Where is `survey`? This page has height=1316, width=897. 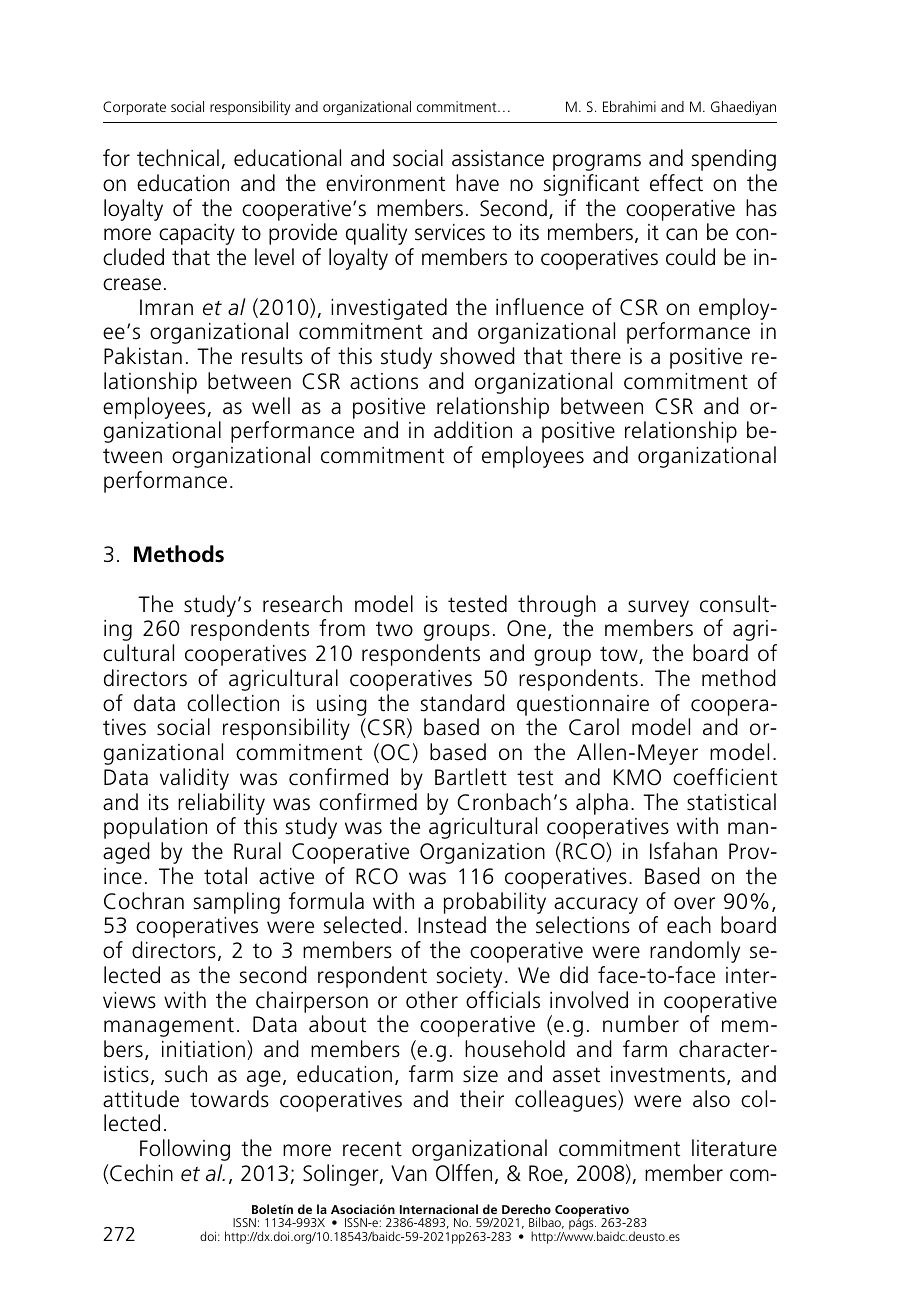 survey is located at coordinates (658, 608).
